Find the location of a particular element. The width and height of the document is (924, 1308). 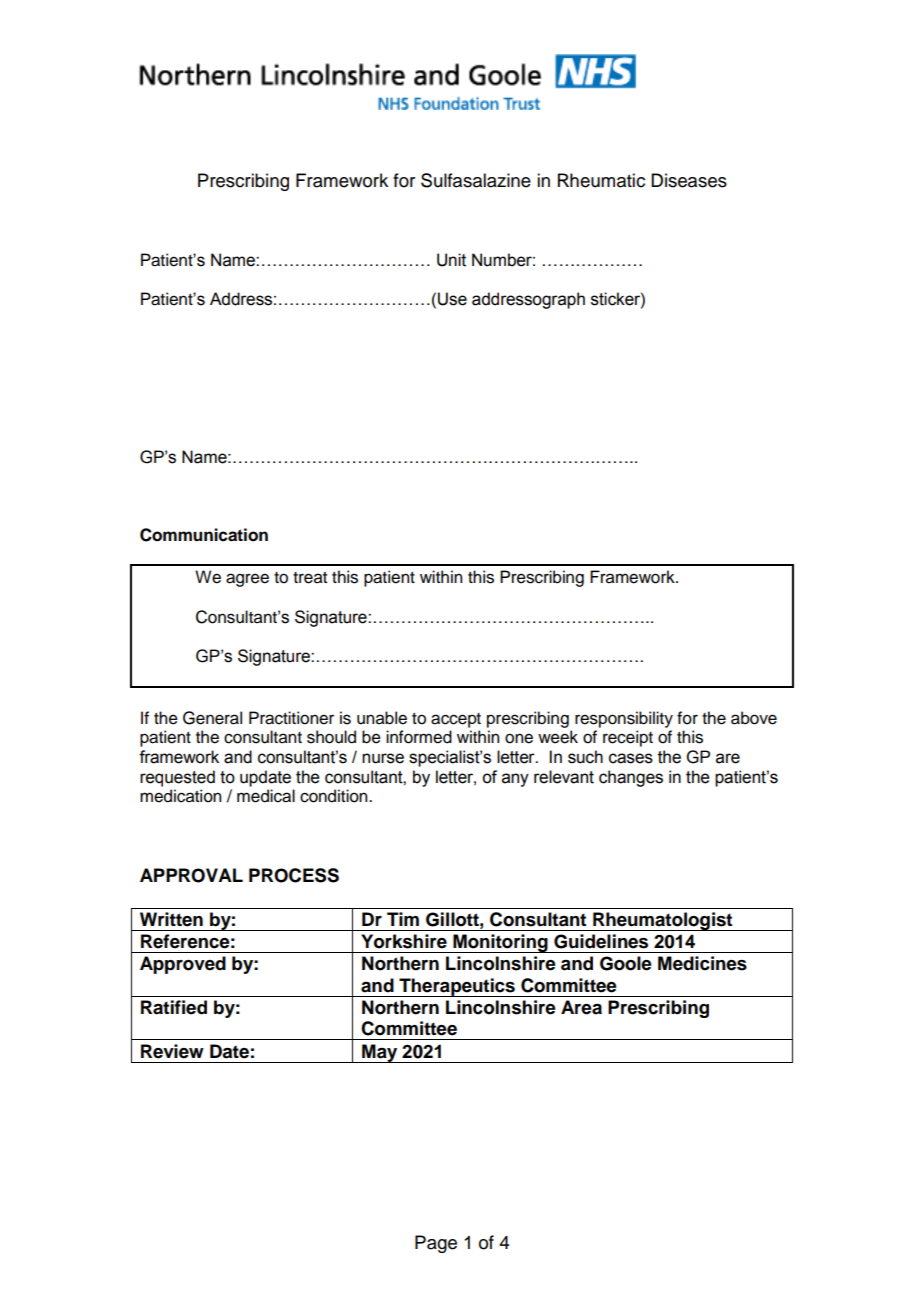

General is located at coordinates (212, 718).
